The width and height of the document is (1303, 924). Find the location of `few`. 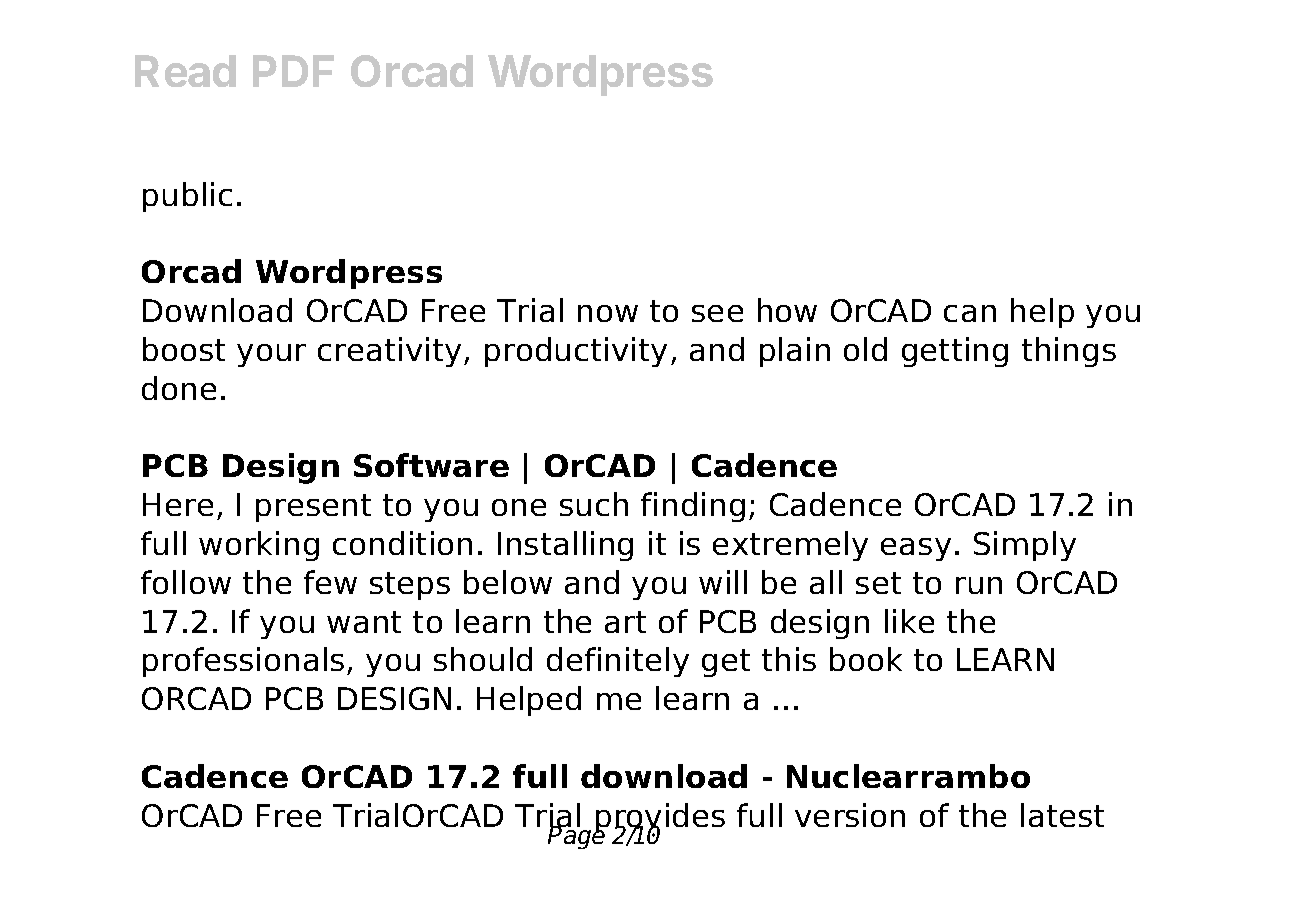

few is located at coordinates (330, 582).
